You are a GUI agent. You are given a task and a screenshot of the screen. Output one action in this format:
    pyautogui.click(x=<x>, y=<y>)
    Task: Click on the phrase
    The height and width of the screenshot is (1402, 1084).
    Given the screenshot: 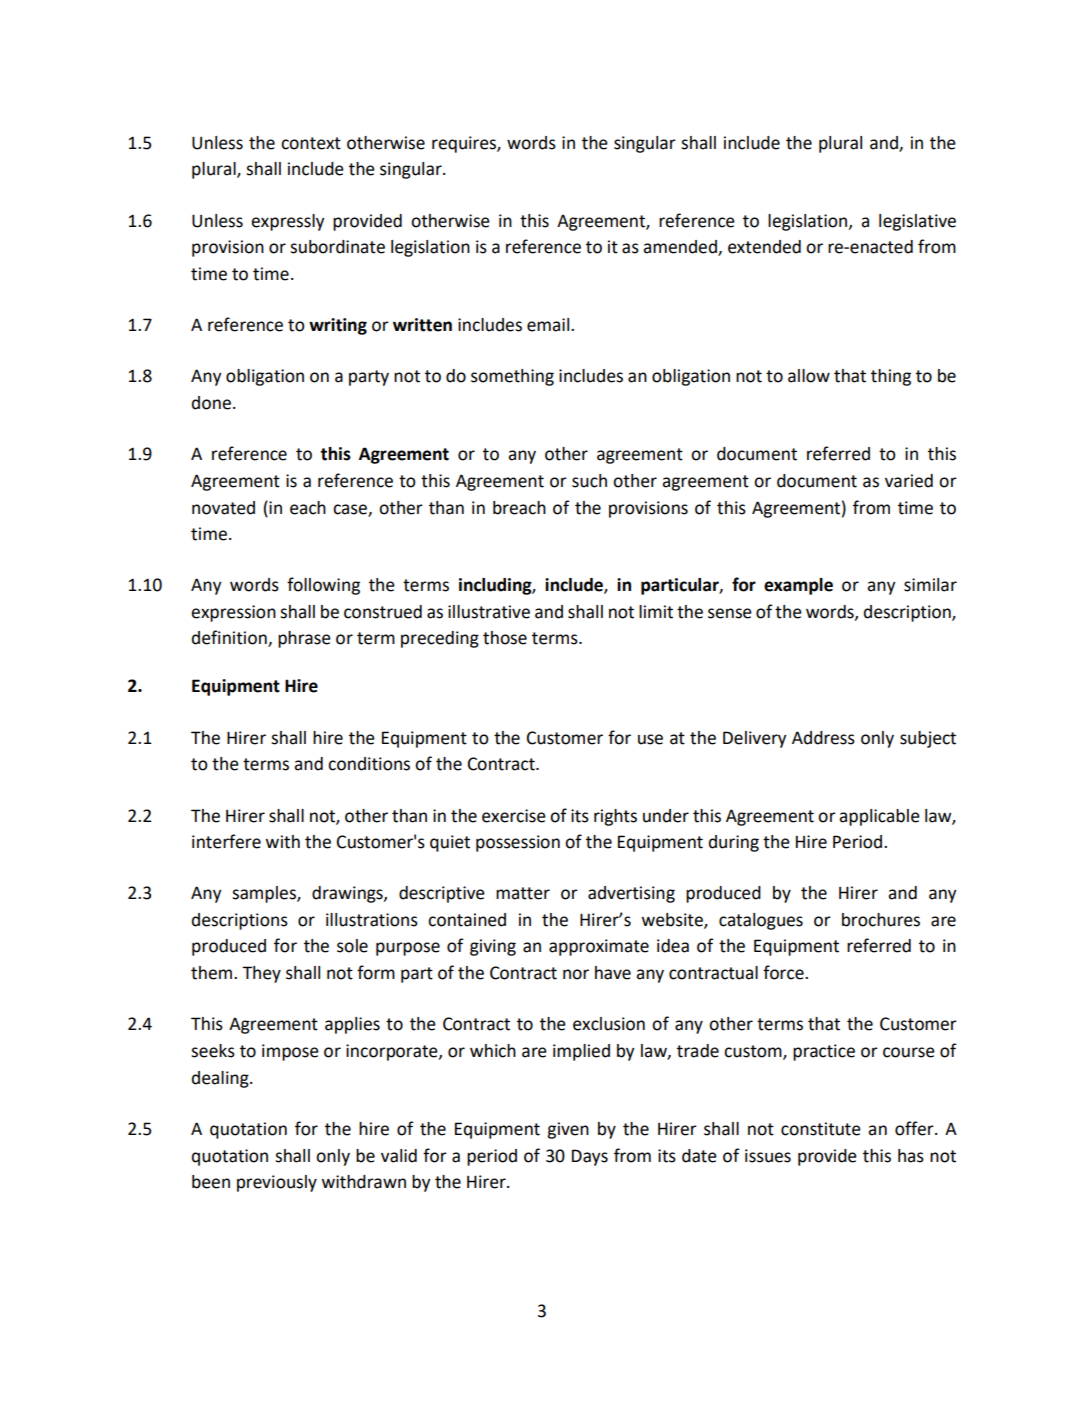 What is the action you would take?
    pyautogui.click(x=304, y=639)
